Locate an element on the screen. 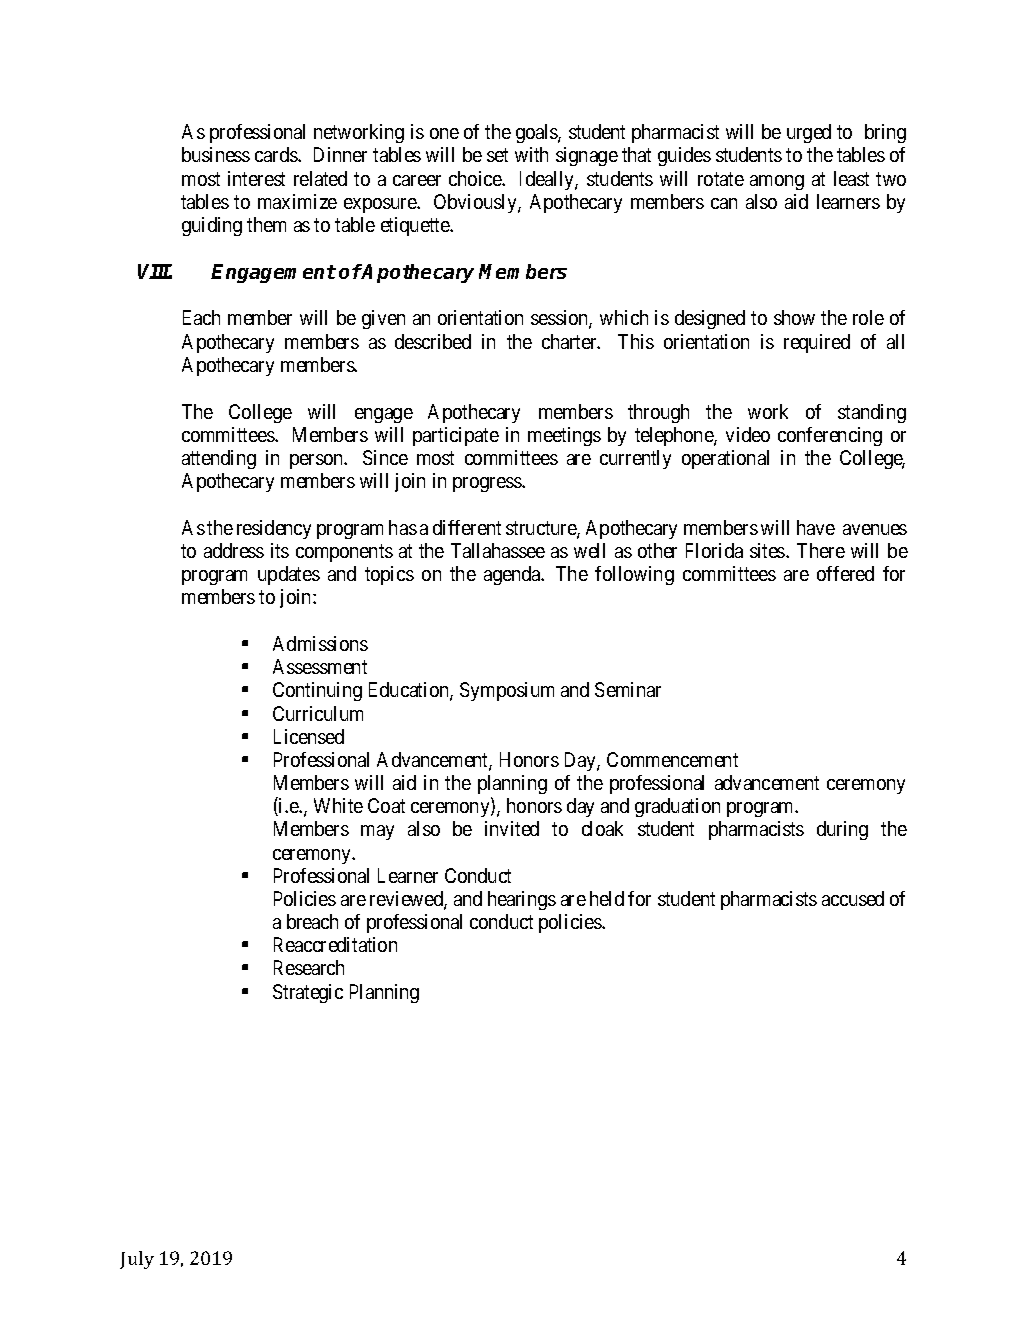 This screenshot has height=1330, width=1028. White is located at coordinates (338, 805).
